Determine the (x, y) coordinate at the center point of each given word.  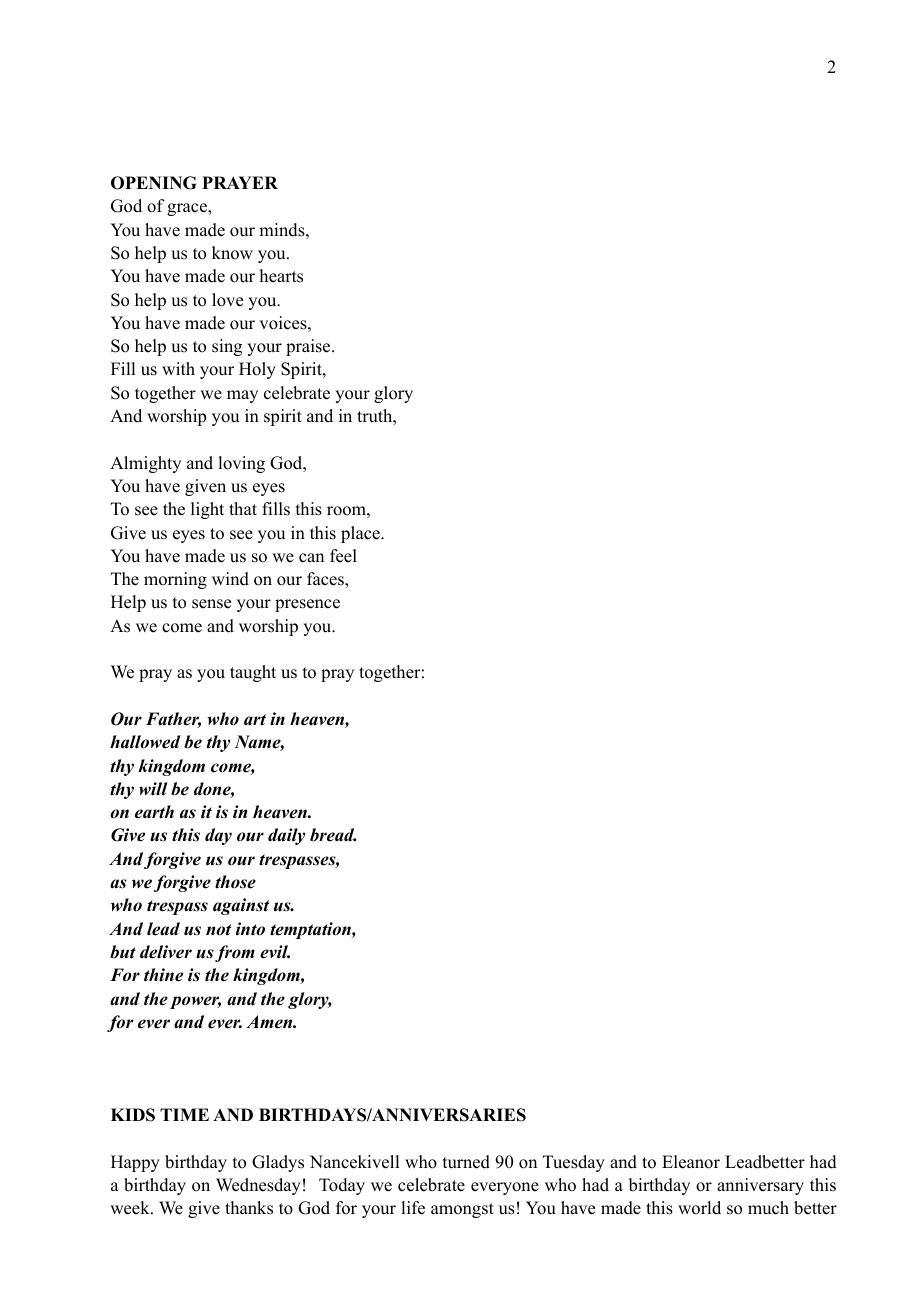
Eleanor (691, 1162)
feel (343, 556)
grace (188, 209)
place (361, 534)
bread (333, 835)
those (235, 882)
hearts (281, 276)
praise (309, 347)
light (207, 510)
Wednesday (258, 1186)
